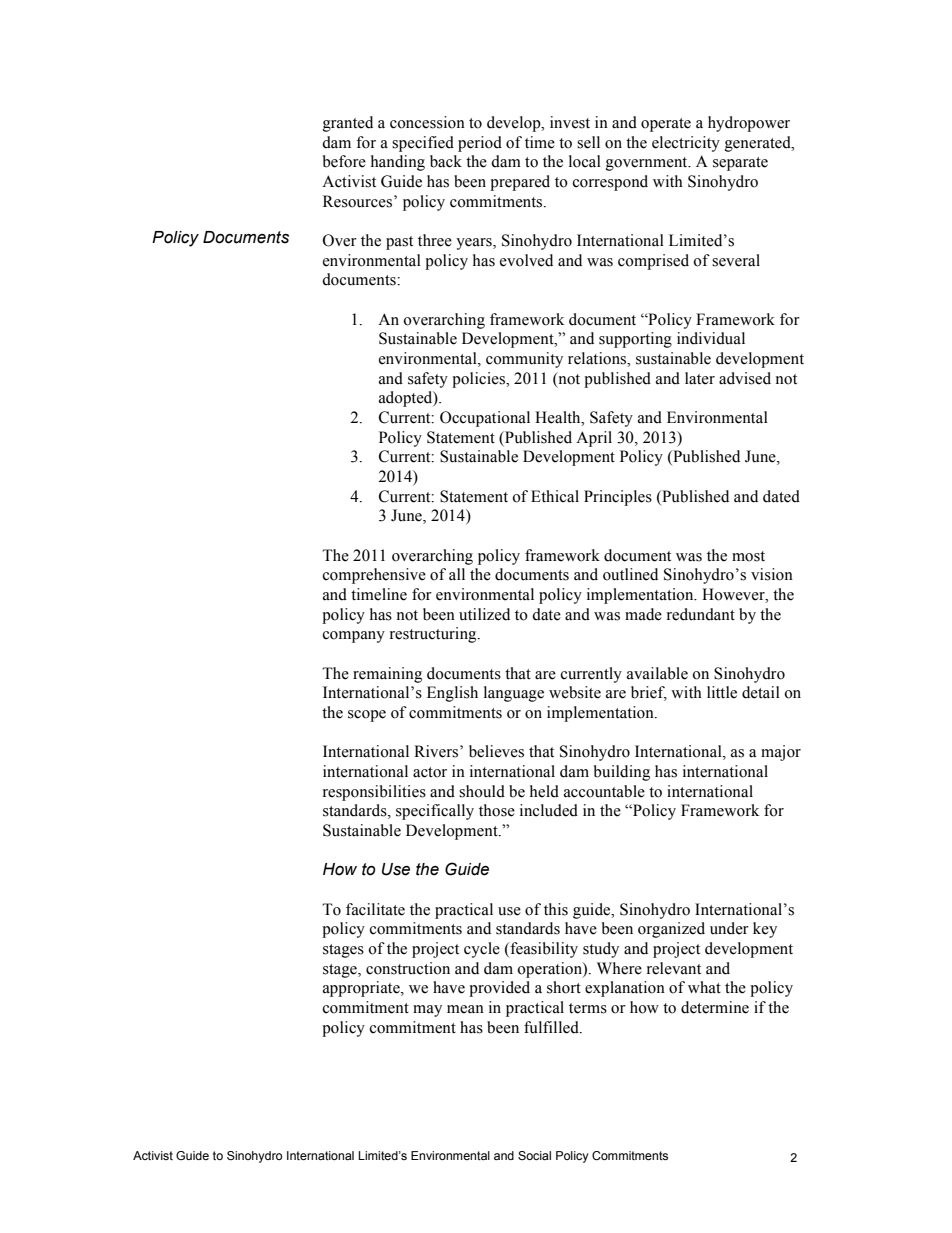  What do you see at coordinates (575, 692) in the document?
I see `website` at bounding box center [575, 692].
